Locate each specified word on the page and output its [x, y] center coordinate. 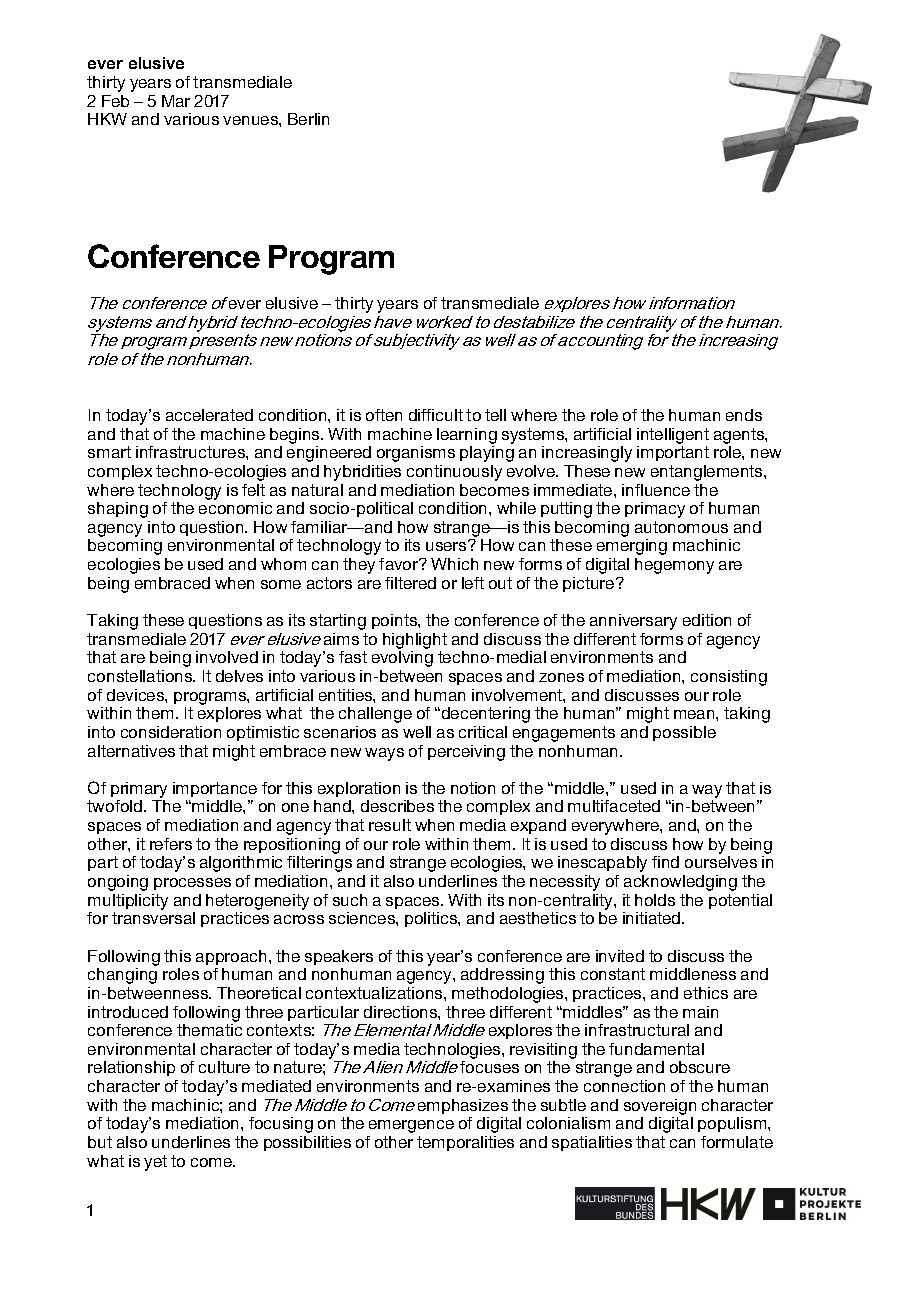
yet [155, 1163]
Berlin [308, 119]
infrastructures [191, 452]
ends [744, 415]
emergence [411, 1126]
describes [397, 806]
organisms [416, 454]
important [673, 453]
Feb [115, 101]
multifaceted [614, 806]
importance [215, 789]
